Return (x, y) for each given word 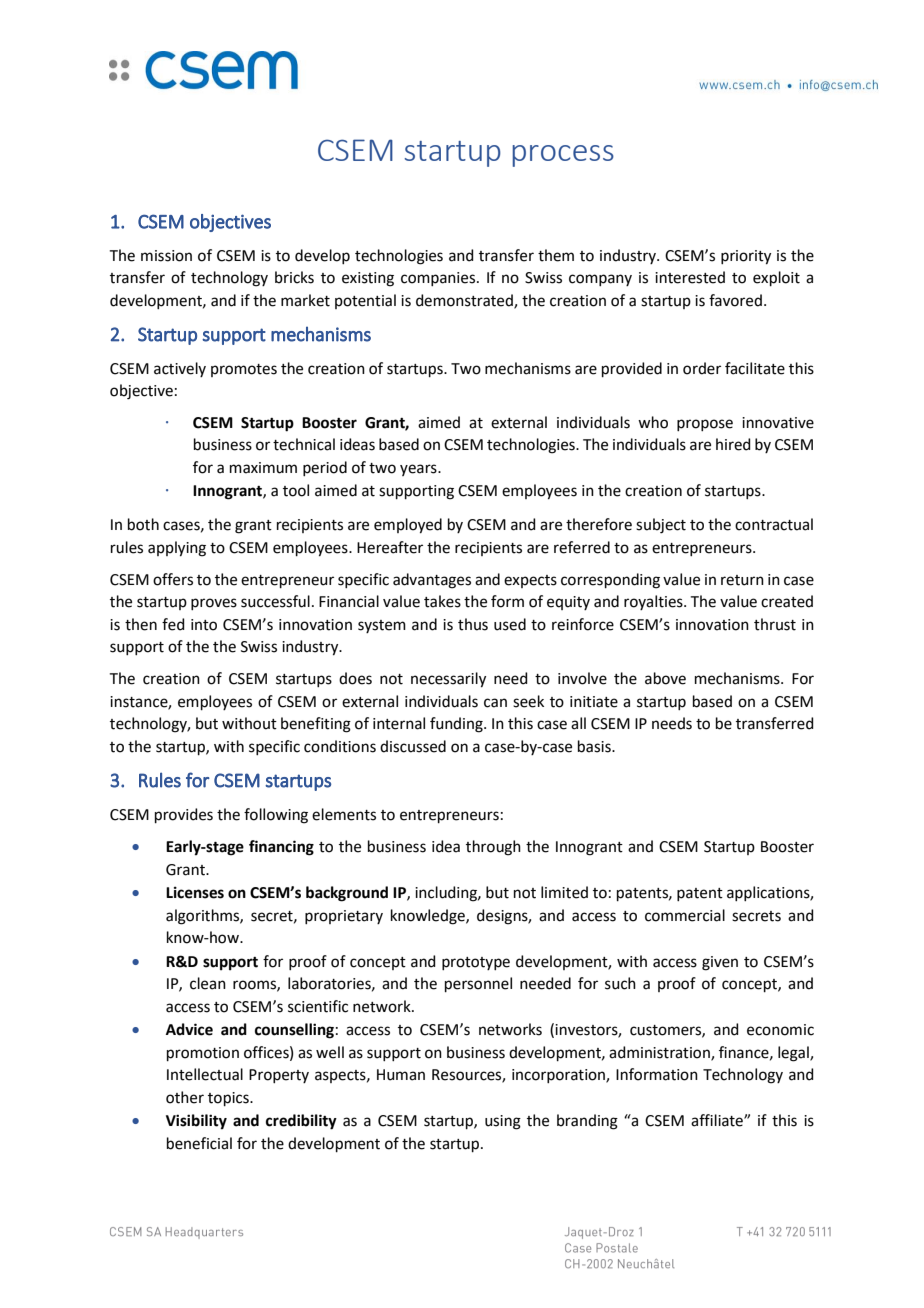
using (503, 1122)
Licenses (195, 892)
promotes (244, 370)
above (665, 678)
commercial (685, 915)
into (204, 625)
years (419, 470)
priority (746, 257)
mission (166, 256)
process (563, 156)
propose (705, 425)
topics (229, 1099)
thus (473, 624)
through (493, 848)
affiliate (718, 1120)
